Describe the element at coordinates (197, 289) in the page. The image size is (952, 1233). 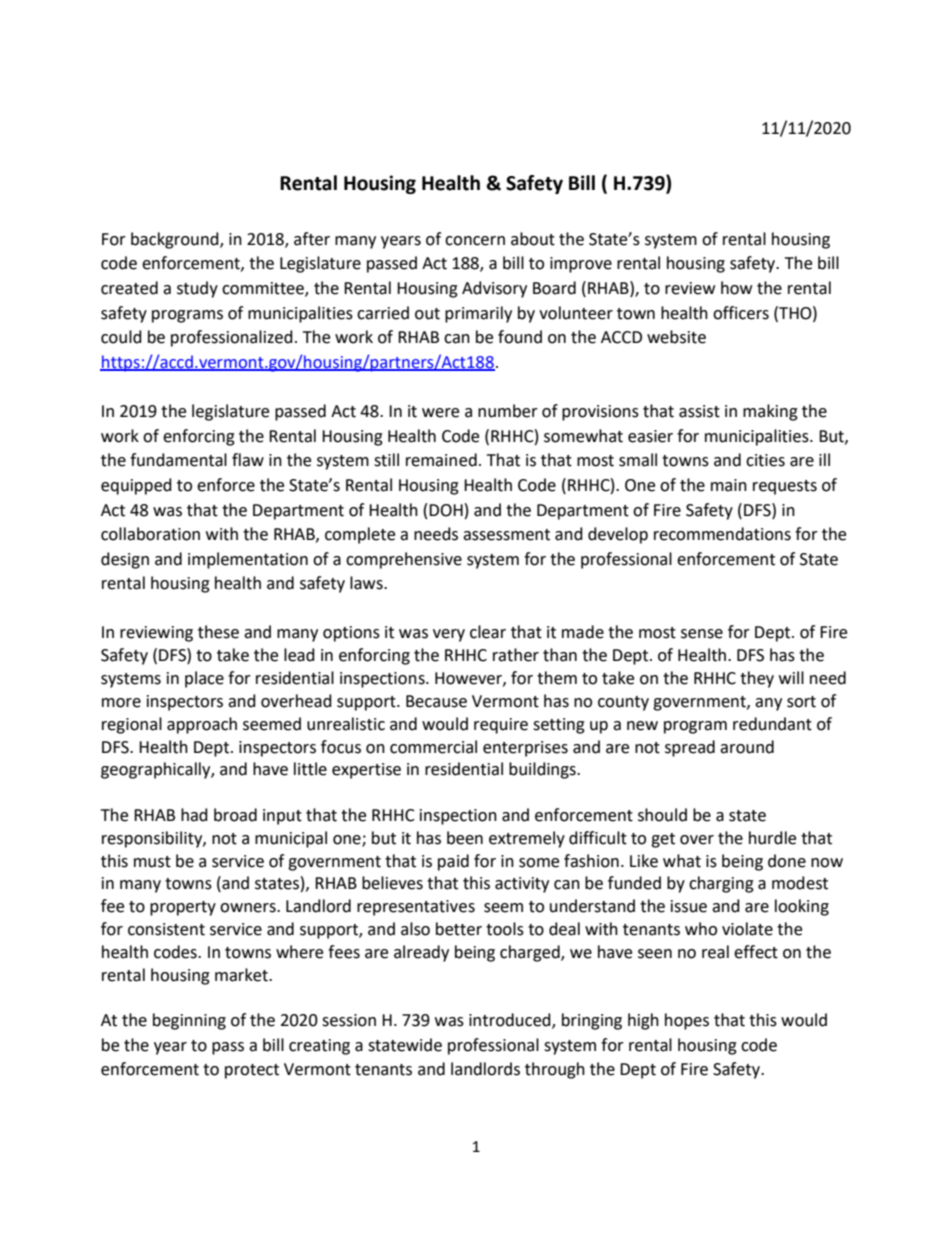
I see `study` at that location.
